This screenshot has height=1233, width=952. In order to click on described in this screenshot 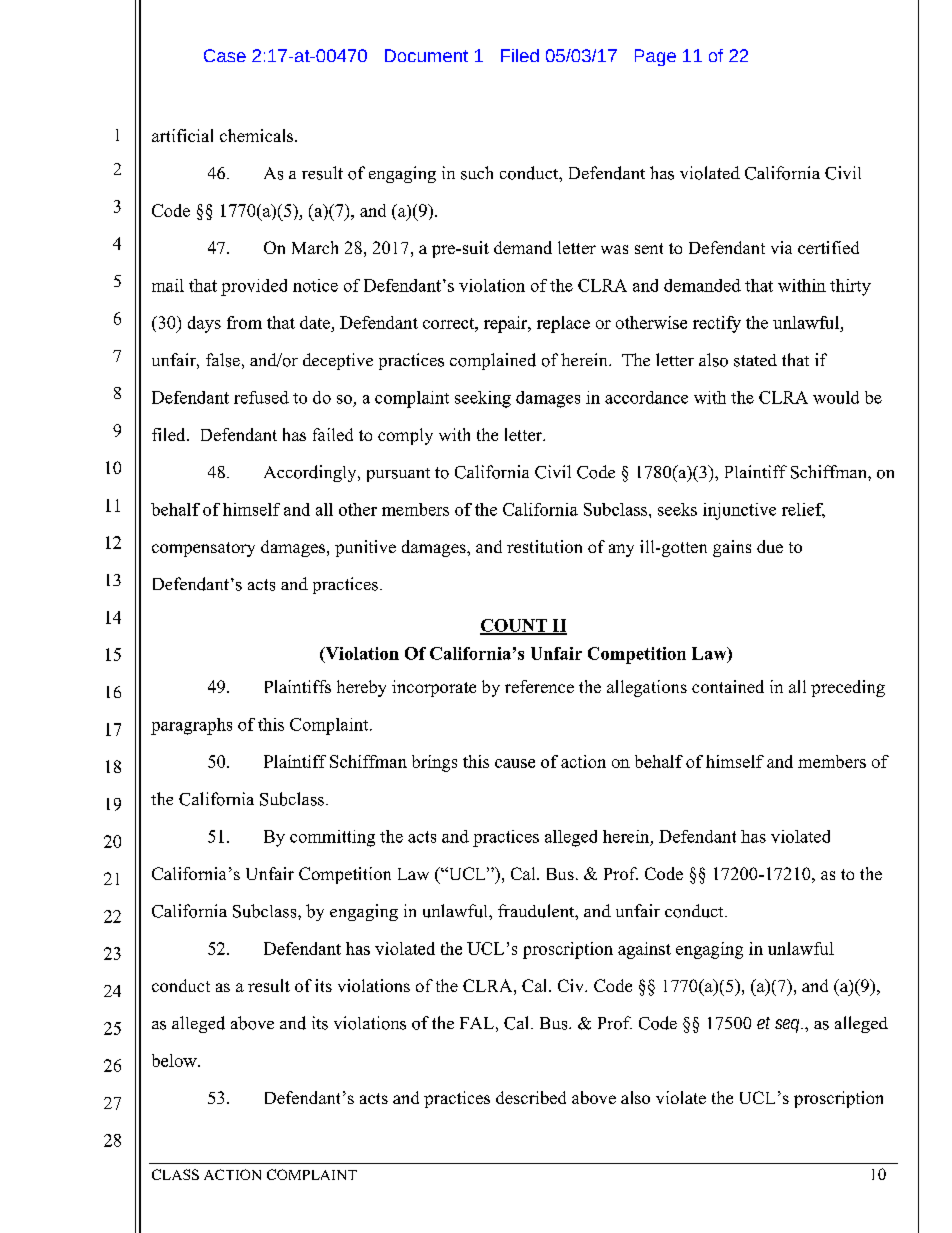, I will do `click(531, 1097)`.
